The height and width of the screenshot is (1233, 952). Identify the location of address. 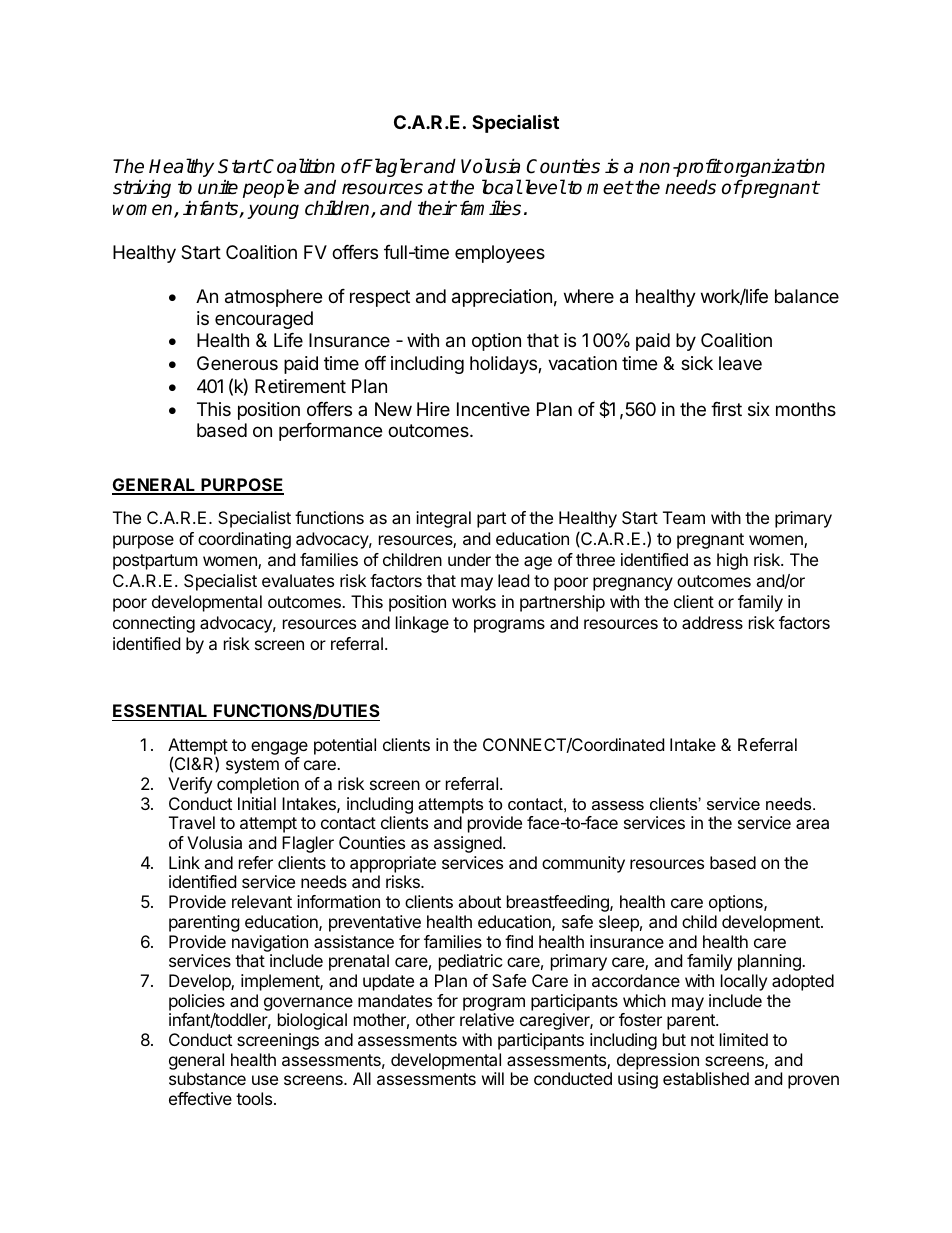
(712, 622).
